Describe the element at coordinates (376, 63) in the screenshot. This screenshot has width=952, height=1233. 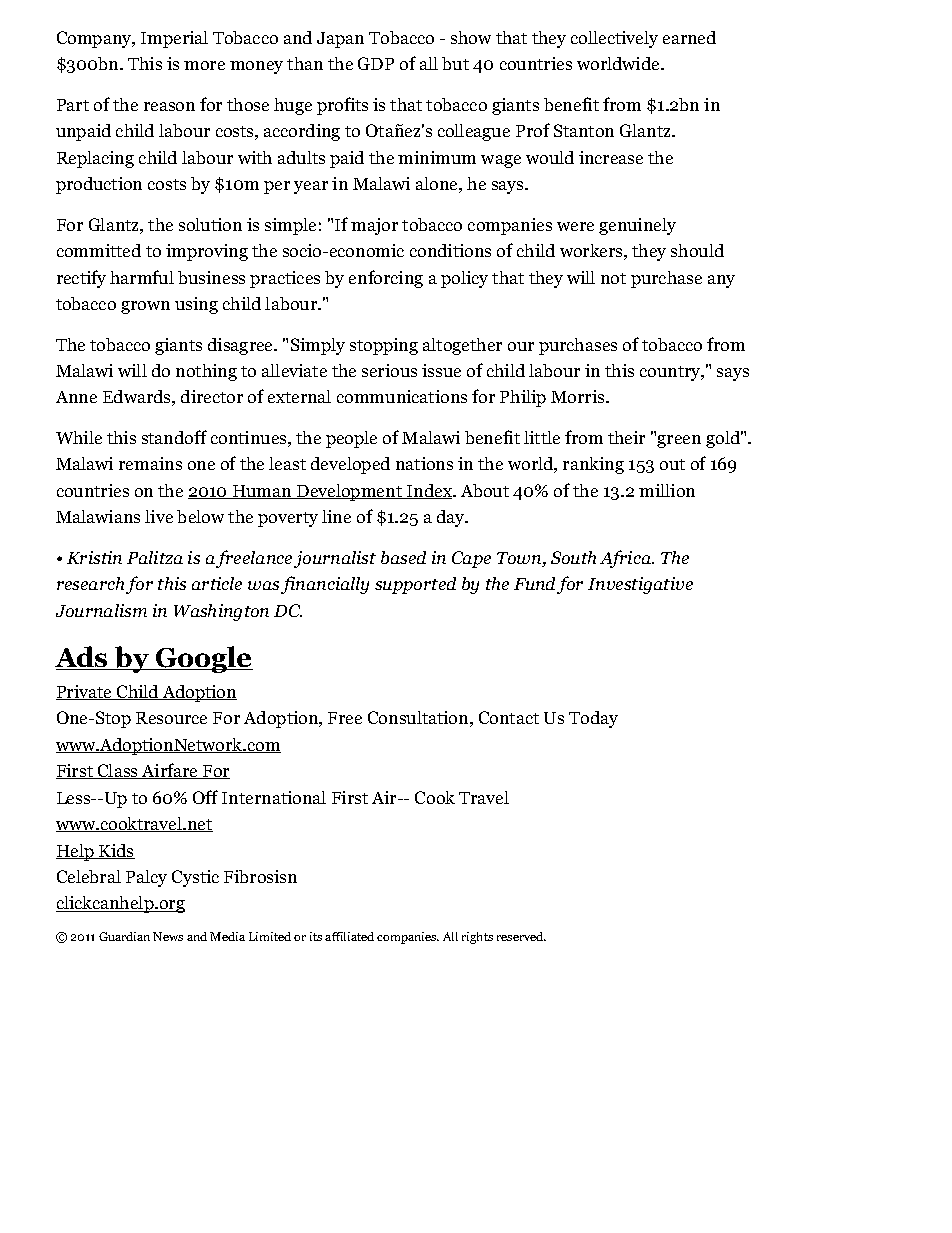
I see `GDP` at that location.
